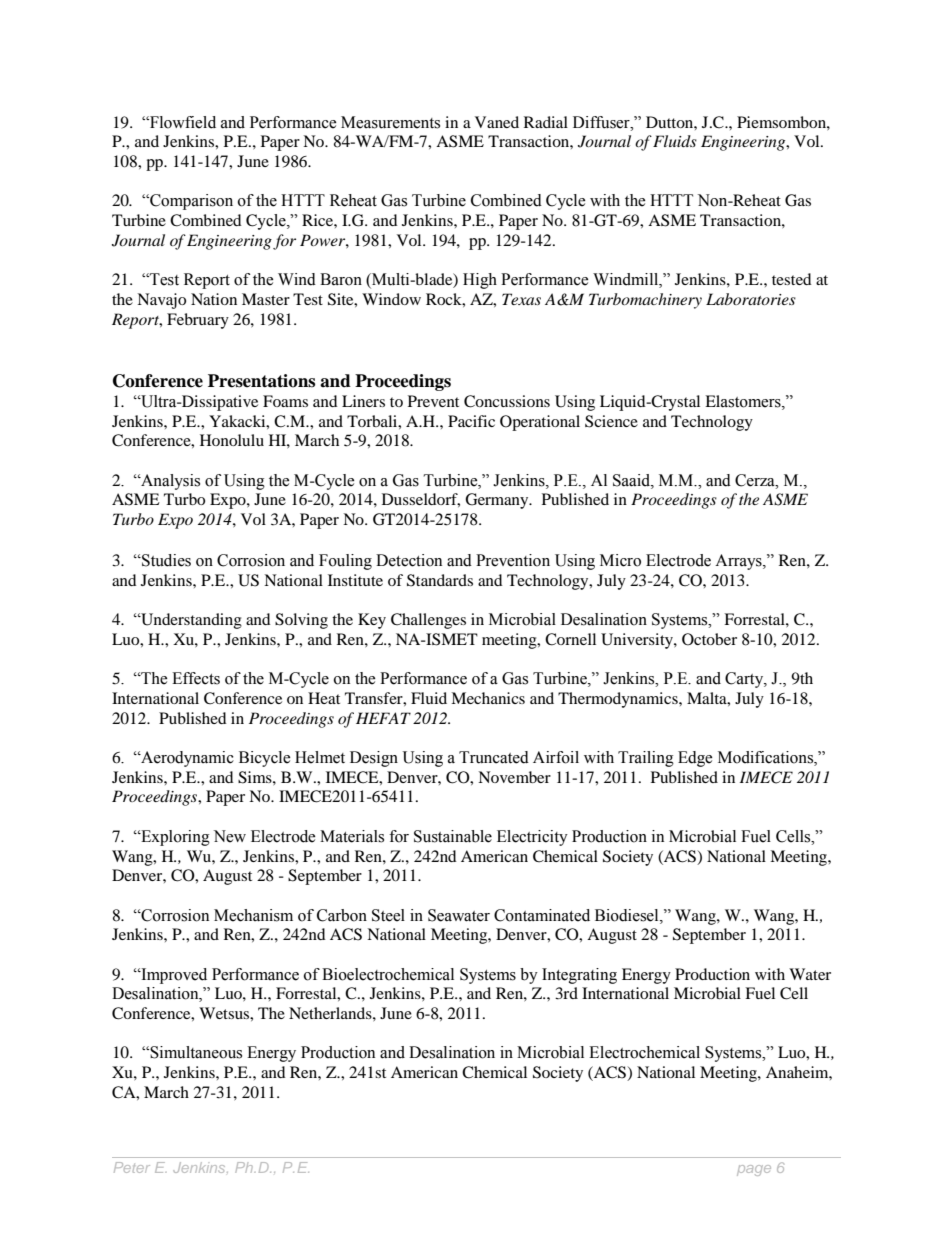 Image resolution: width=952 pixels, height=1233 pixels. What do you see at coordinates (390, 122) in the screenshot?
I see `Measurements` at bounding box center [390, 122].
